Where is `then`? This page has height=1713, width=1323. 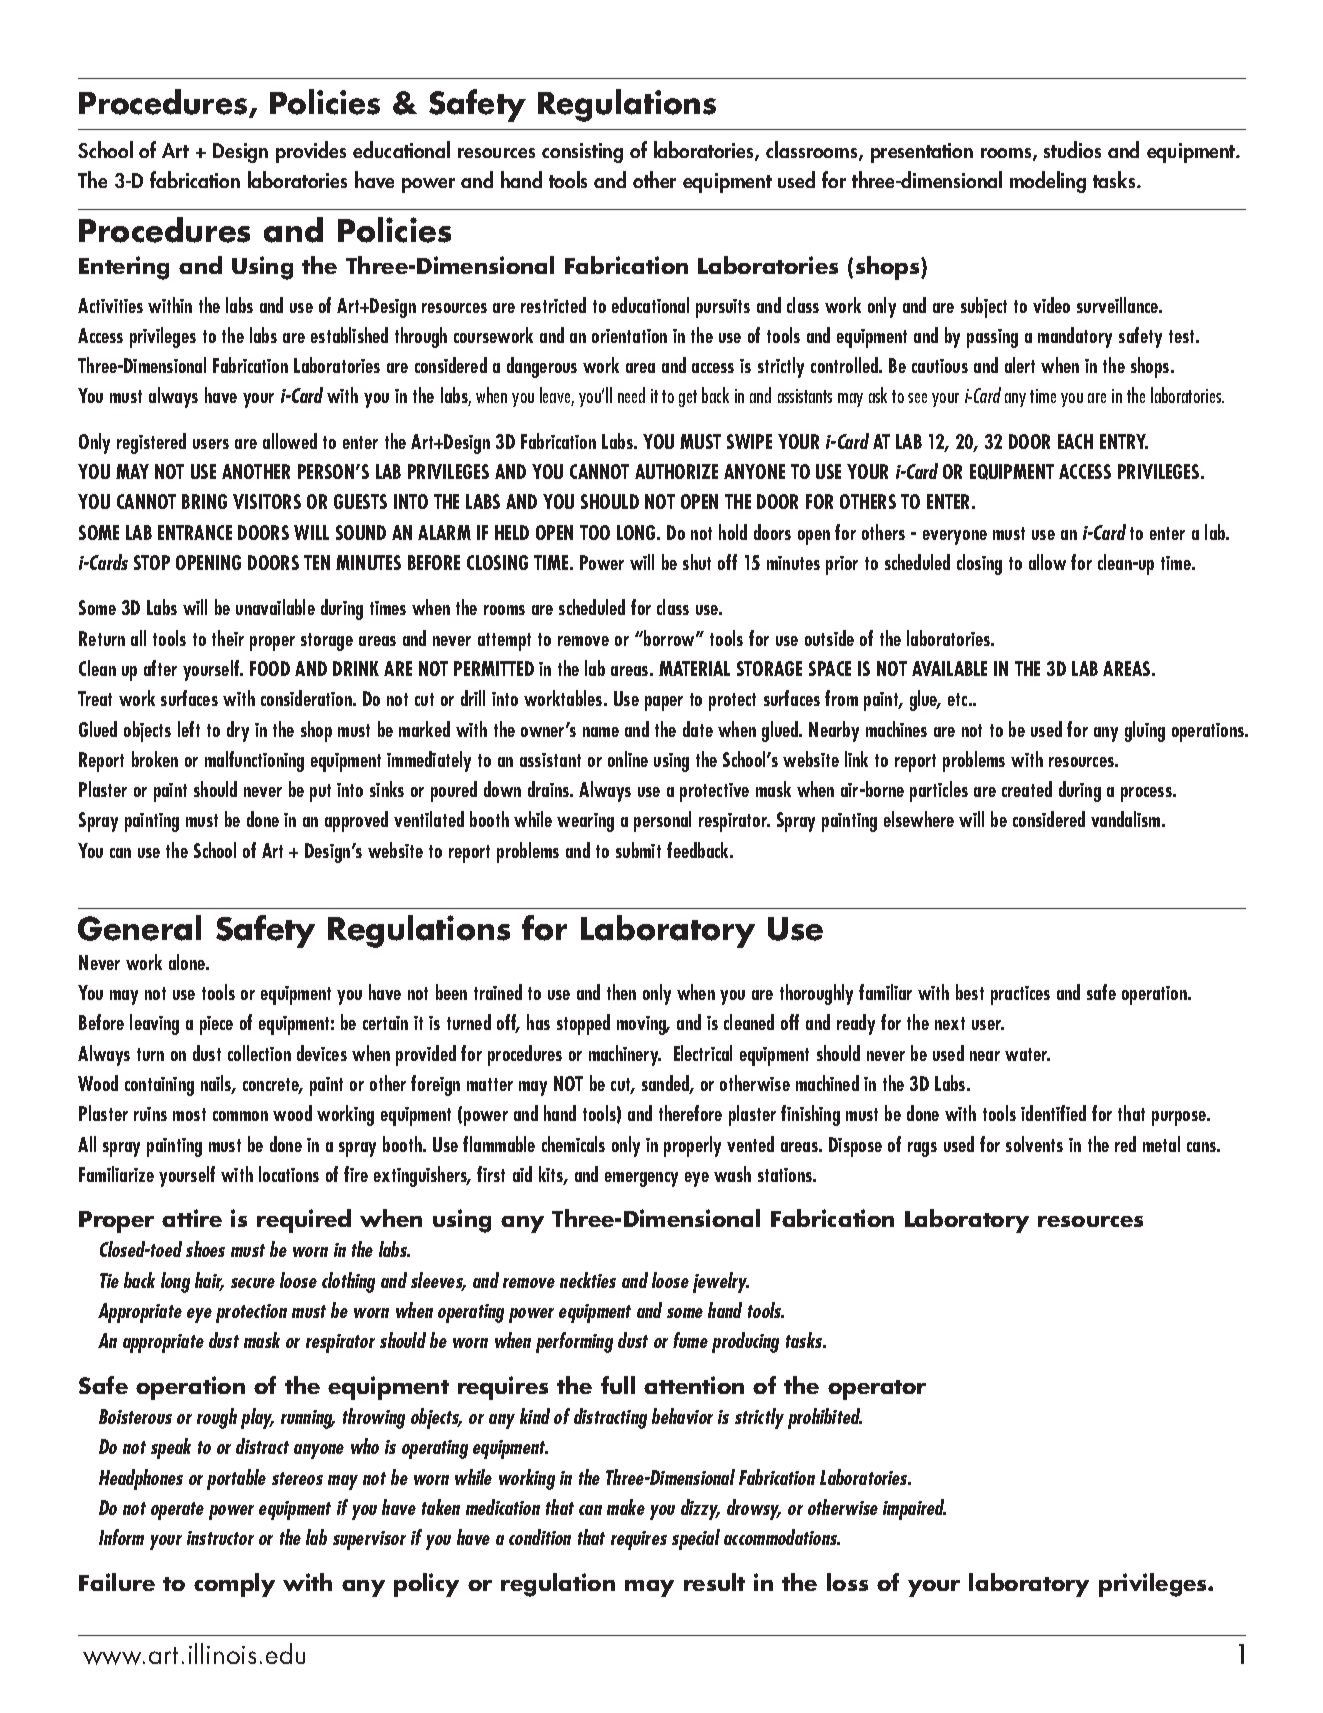 then is located at coordinates (621, 992).
